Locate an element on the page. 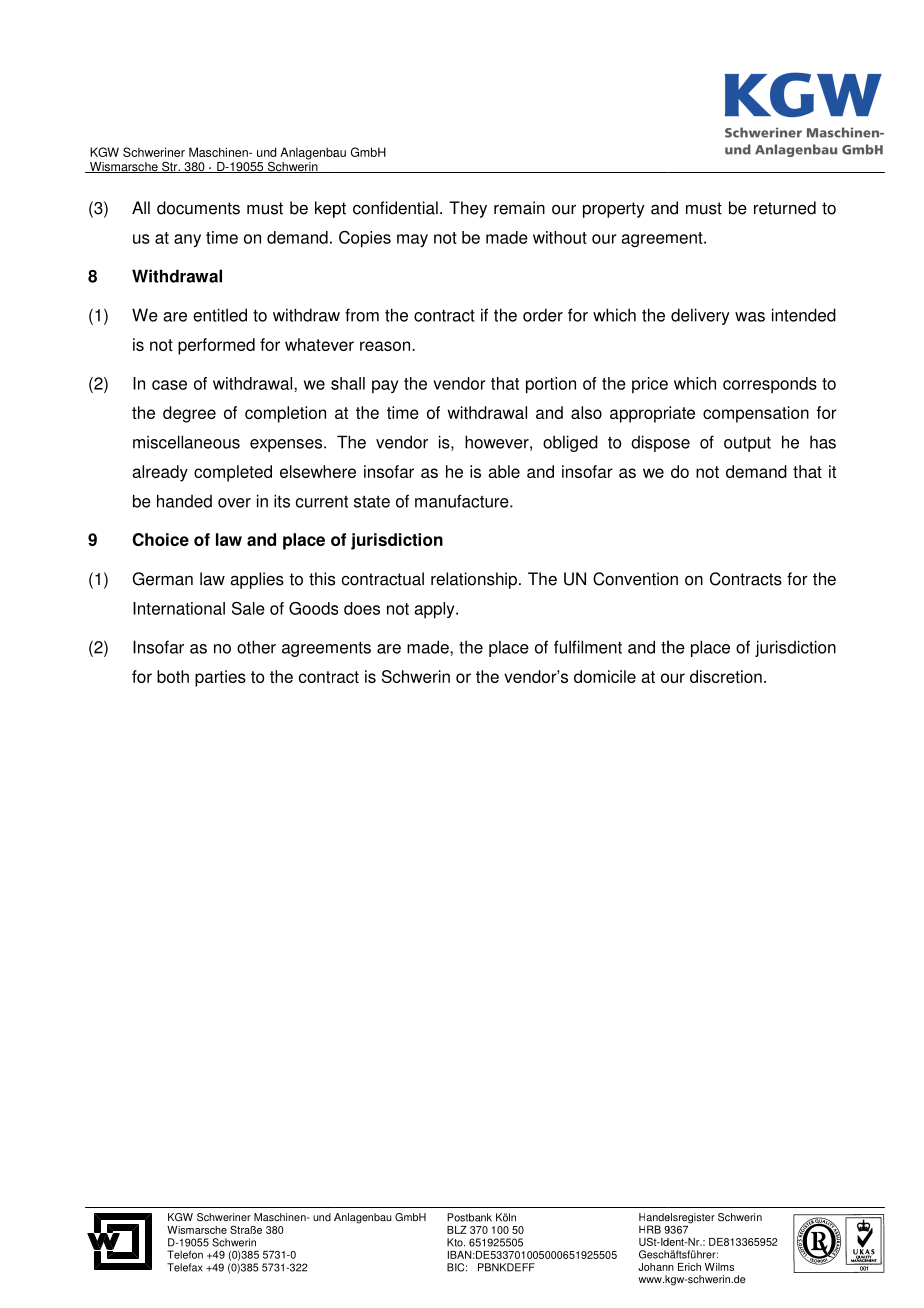 The image size is (924, 1308). fulfilment is located at coordinates (588, 647).
